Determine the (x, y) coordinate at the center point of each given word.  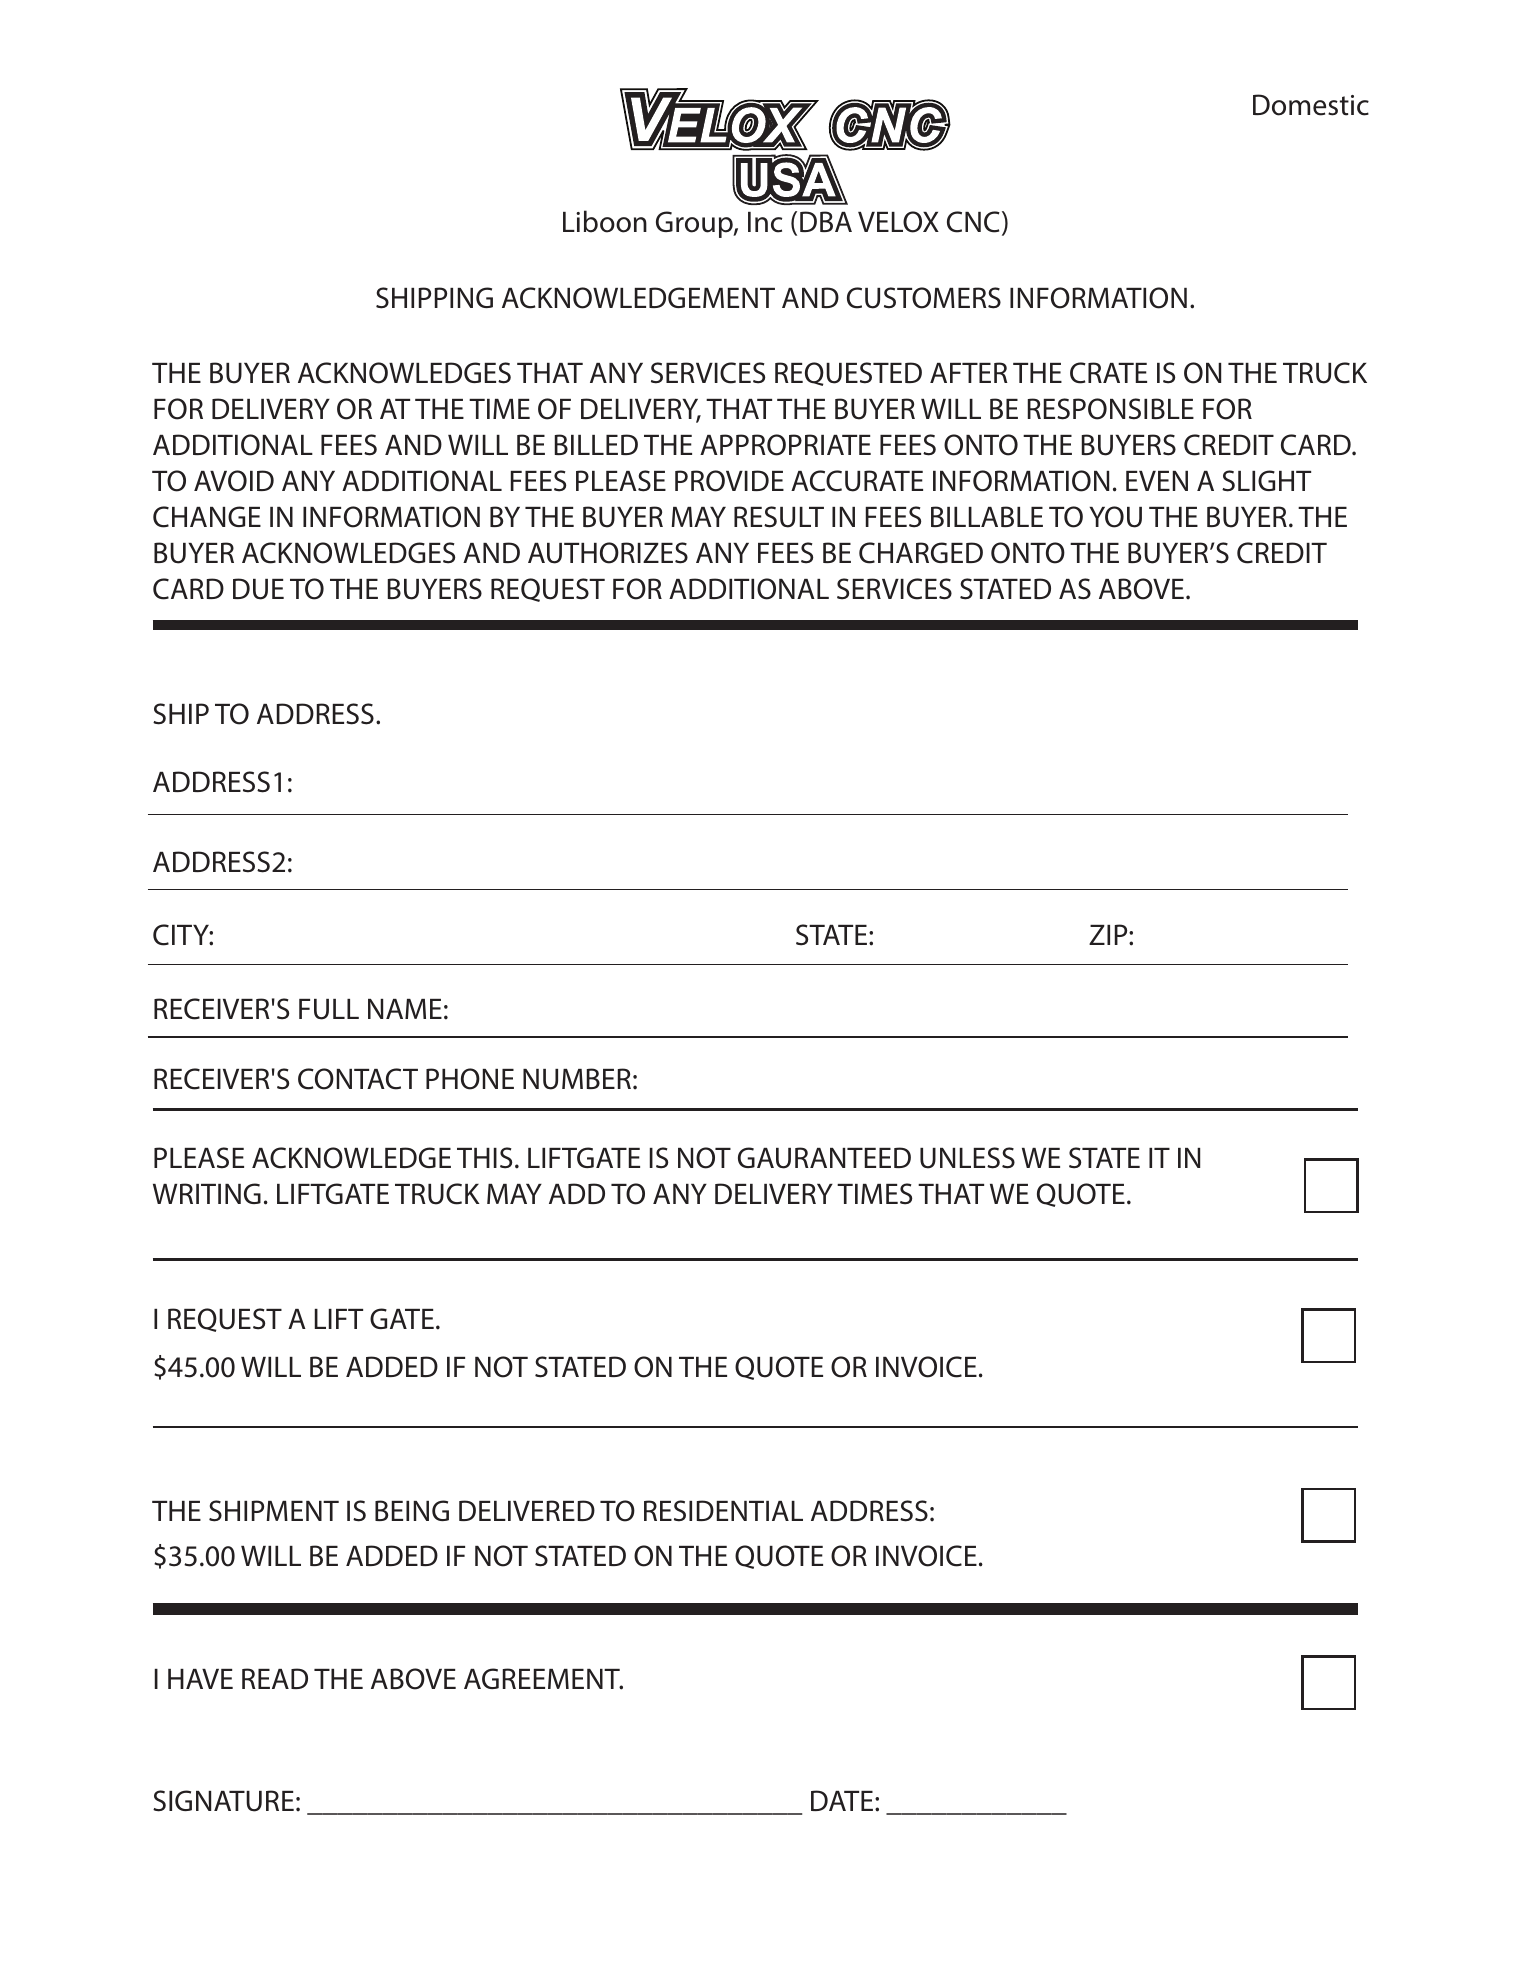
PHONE (470, 1079)
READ (275, 1678)
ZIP (1109, 934)
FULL (329, 1009)
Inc (765, 222)
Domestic (1311, 105)
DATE (842, 1800)
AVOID (234, 481)
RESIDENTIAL (723, 1511)
